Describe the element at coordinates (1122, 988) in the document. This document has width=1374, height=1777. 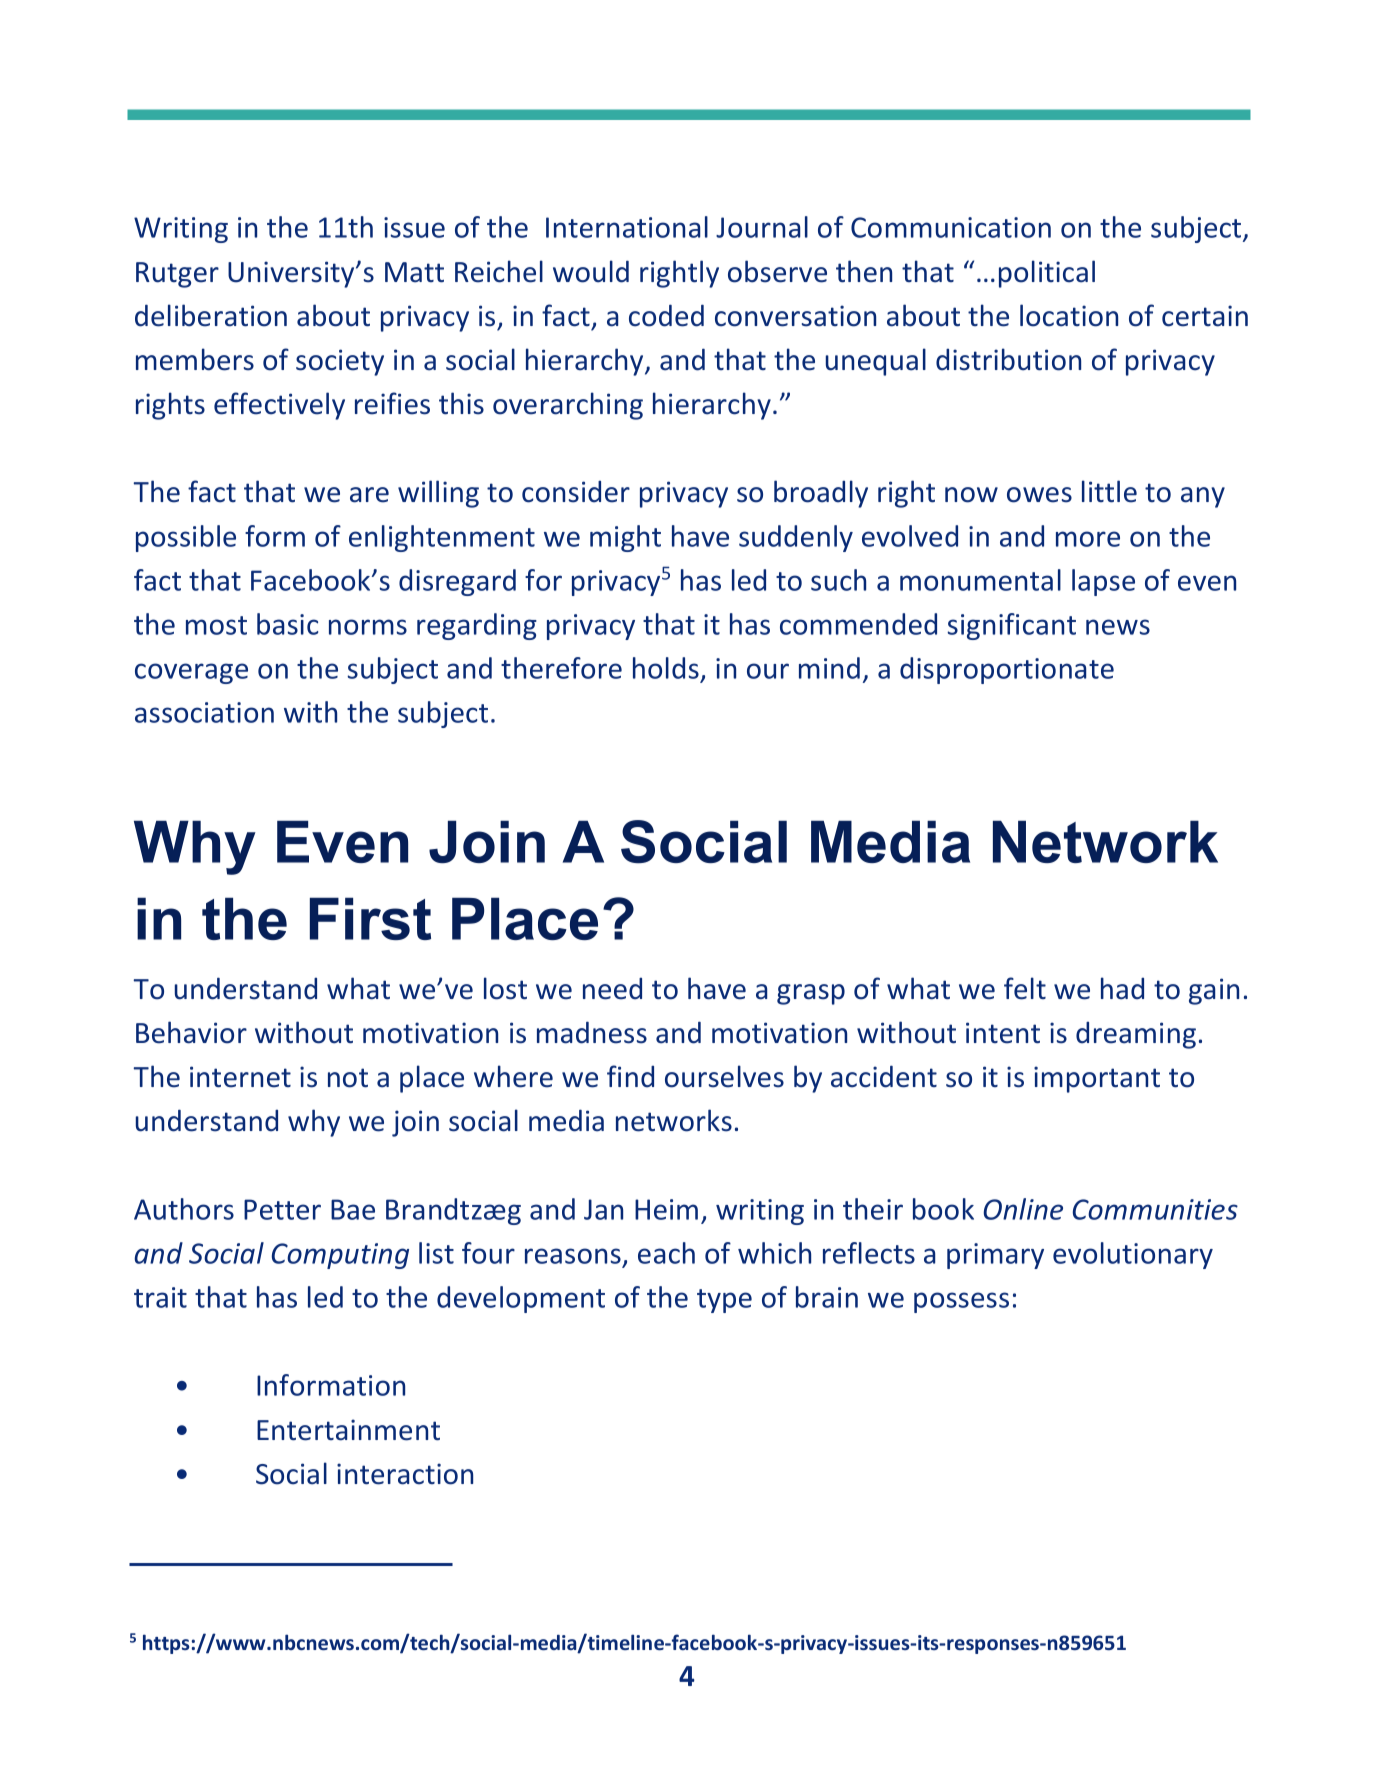
I see `had` at that location.
